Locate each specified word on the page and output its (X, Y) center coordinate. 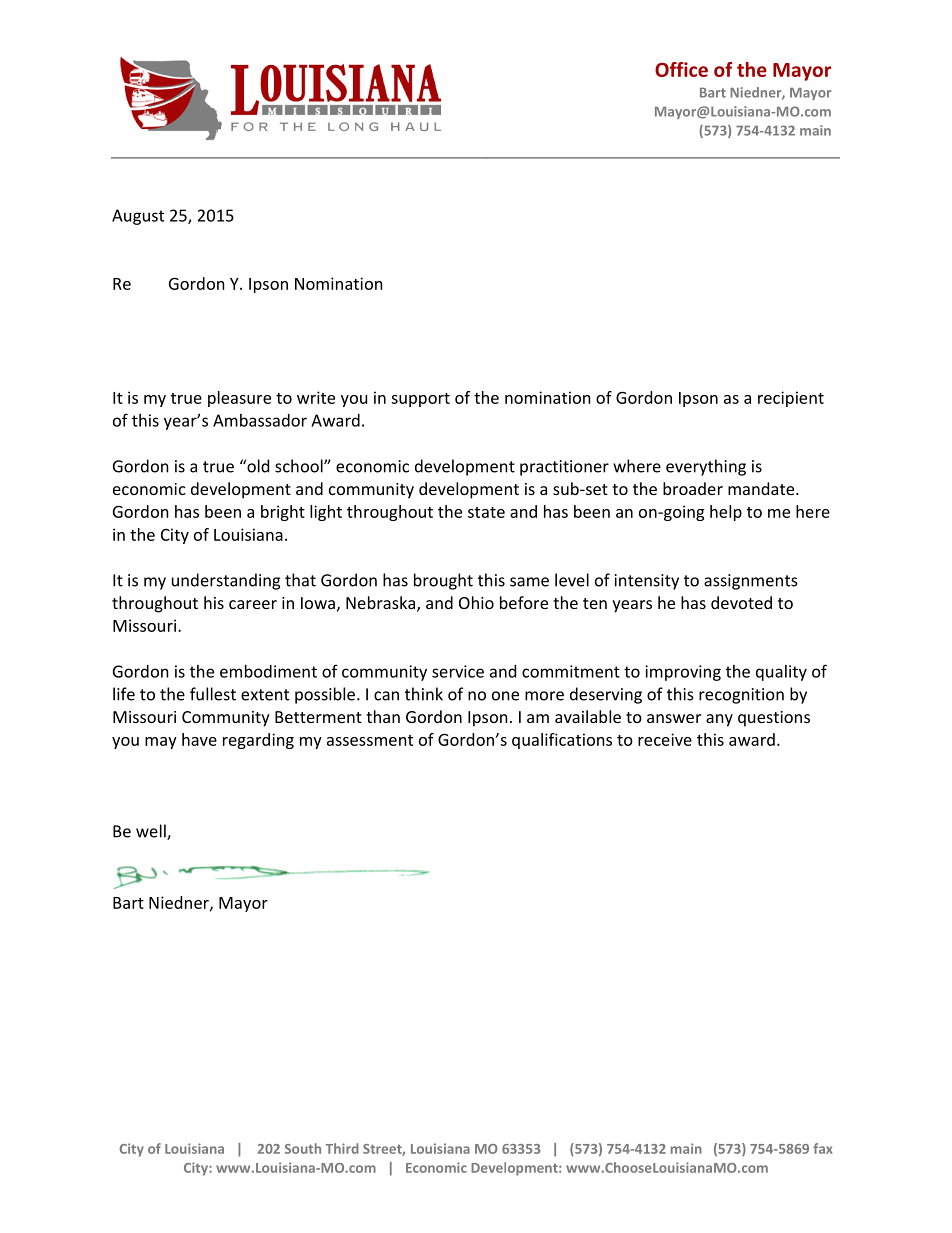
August (138, 217)
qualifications (562, 741)
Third (342, 1148)
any (719, 720)
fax (823, 1148)
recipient (791, 399)
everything (706, 467)
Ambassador (260, 420)
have (199, 739)
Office (681, 69)
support (420, 400)
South (303, 1148)
